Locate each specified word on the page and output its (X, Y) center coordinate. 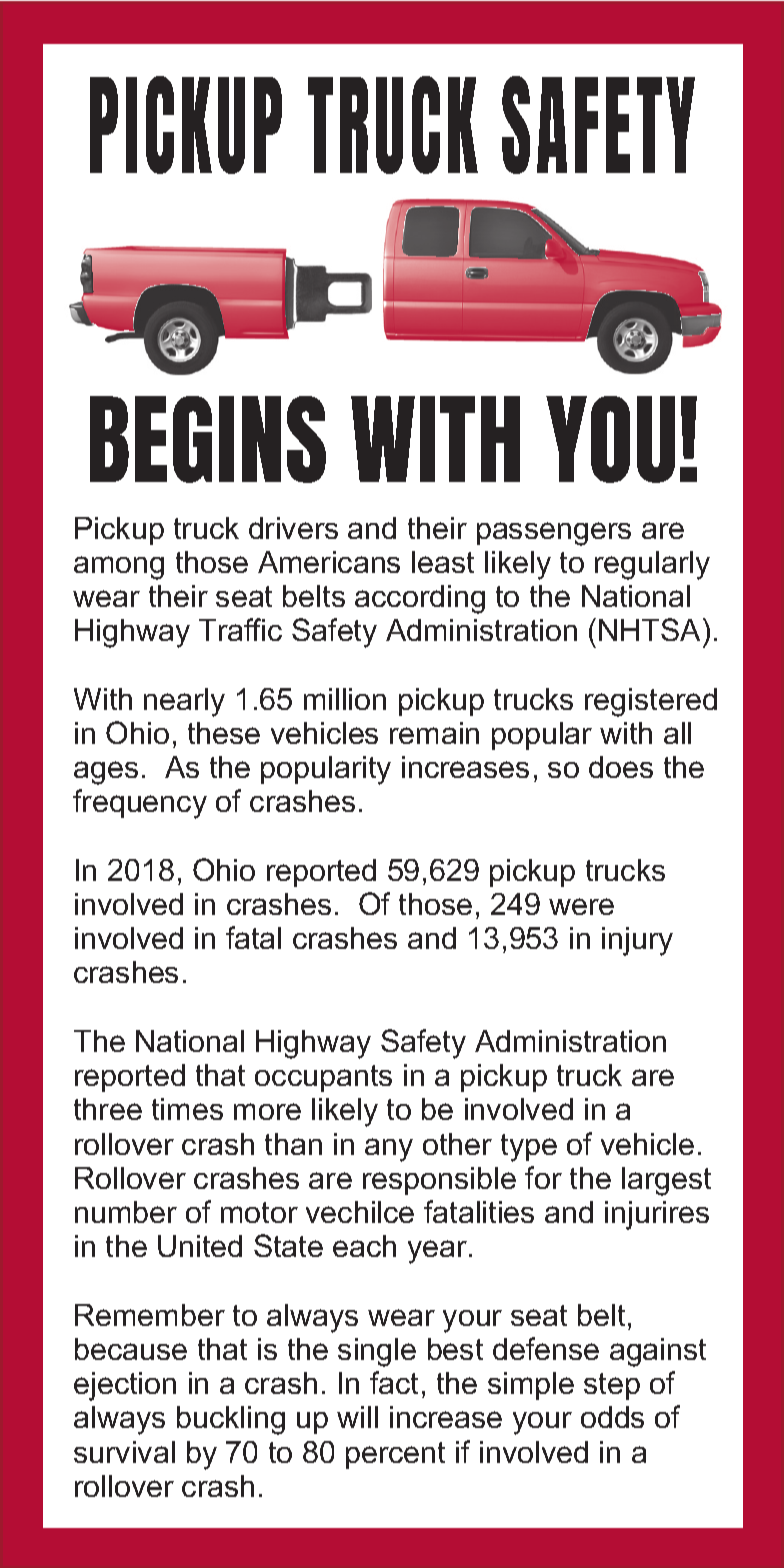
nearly (184, 702)
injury (637, 941)
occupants (323, 1078)
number (126, 1212)
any (389, 1150)
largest (666, 1181)
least (443, 562)
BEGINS (208, 439)
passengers (554, 534)
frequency (140, 804)
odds (612, 1417)
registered (651, 702)
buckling (231, 1420)
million (345, 699)
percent (395, 1455)
